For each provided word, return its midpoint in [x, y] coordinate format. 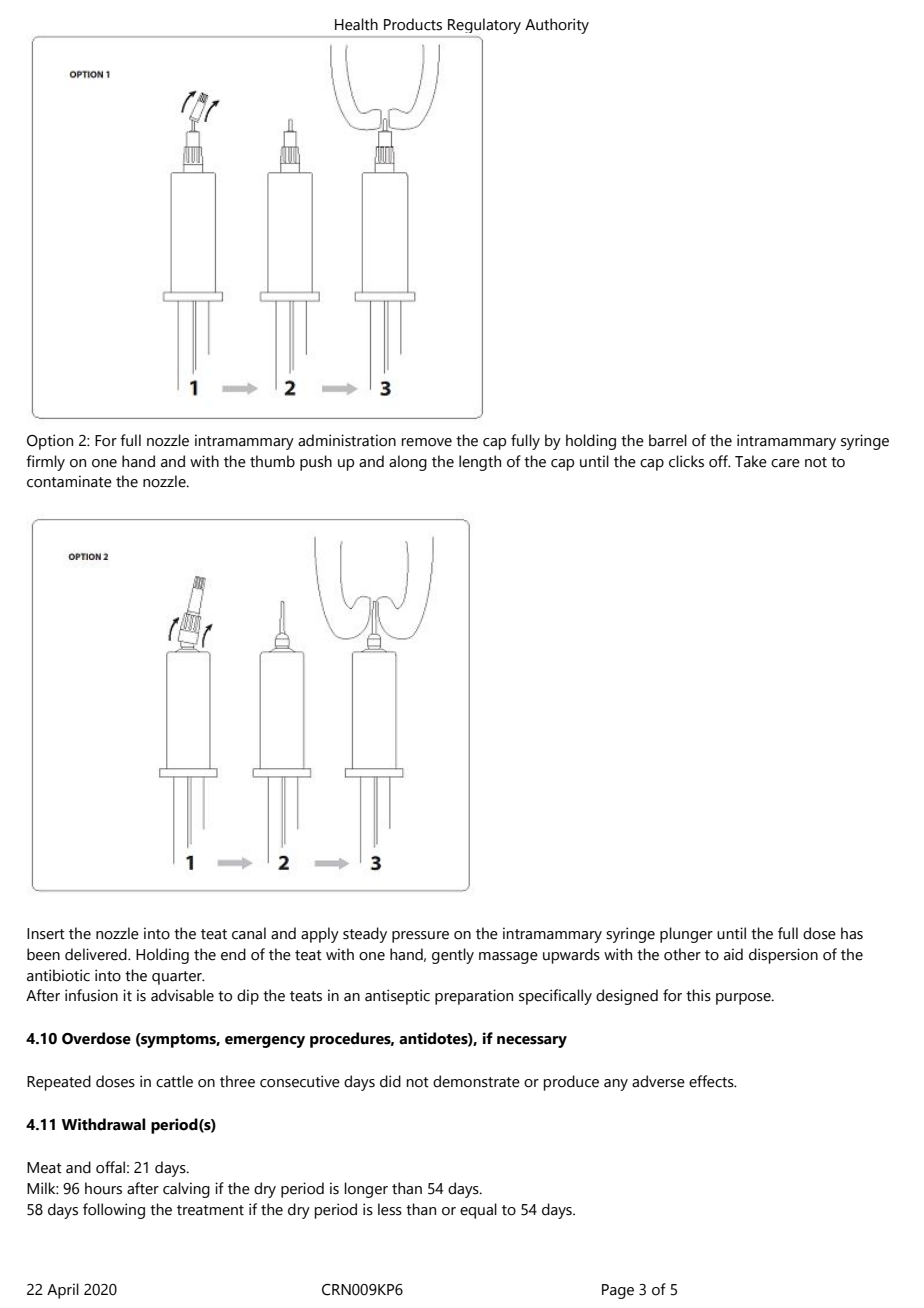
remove [426, 442]
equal [478, 1211]
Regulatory [484, 26]
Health [356, 24]
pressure [420, 937]
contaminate [69, 481]
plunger [686, 935]
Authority [557, 26]
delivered [97, 954]
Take [751, 461]
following [114, 1211]
